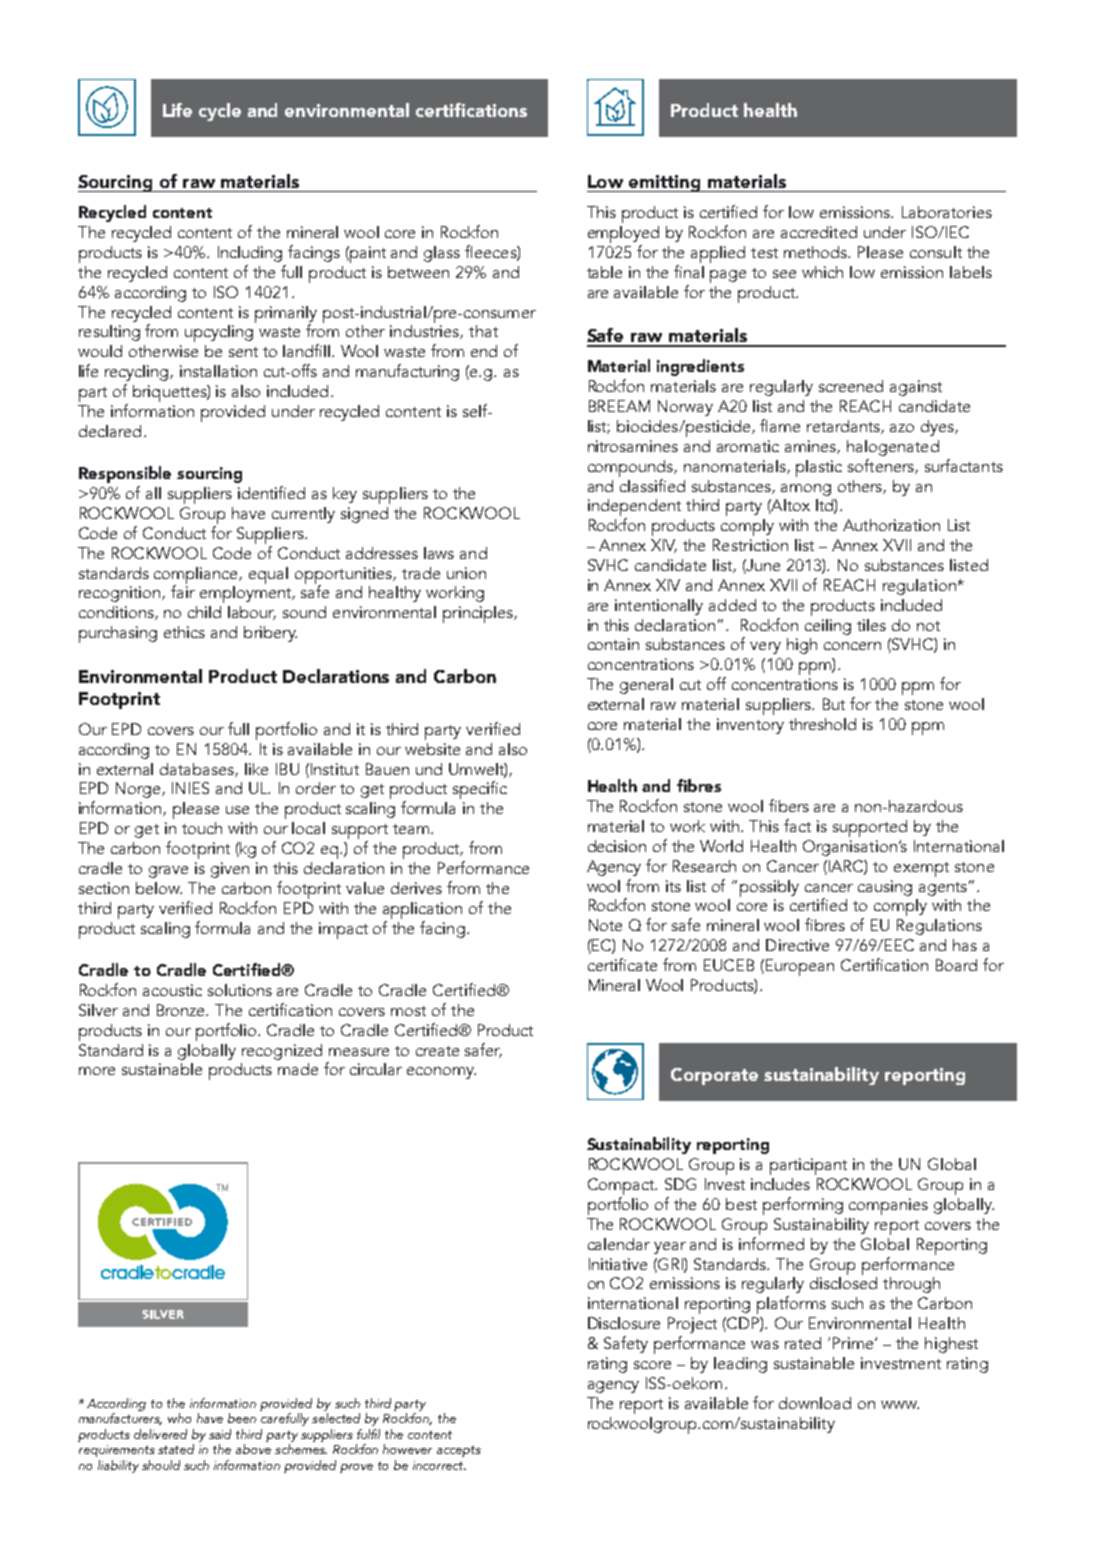 The image size is (1095, 1548). Describe the element at coordinates (220, 1434) in the page. I see `said` at that location.
